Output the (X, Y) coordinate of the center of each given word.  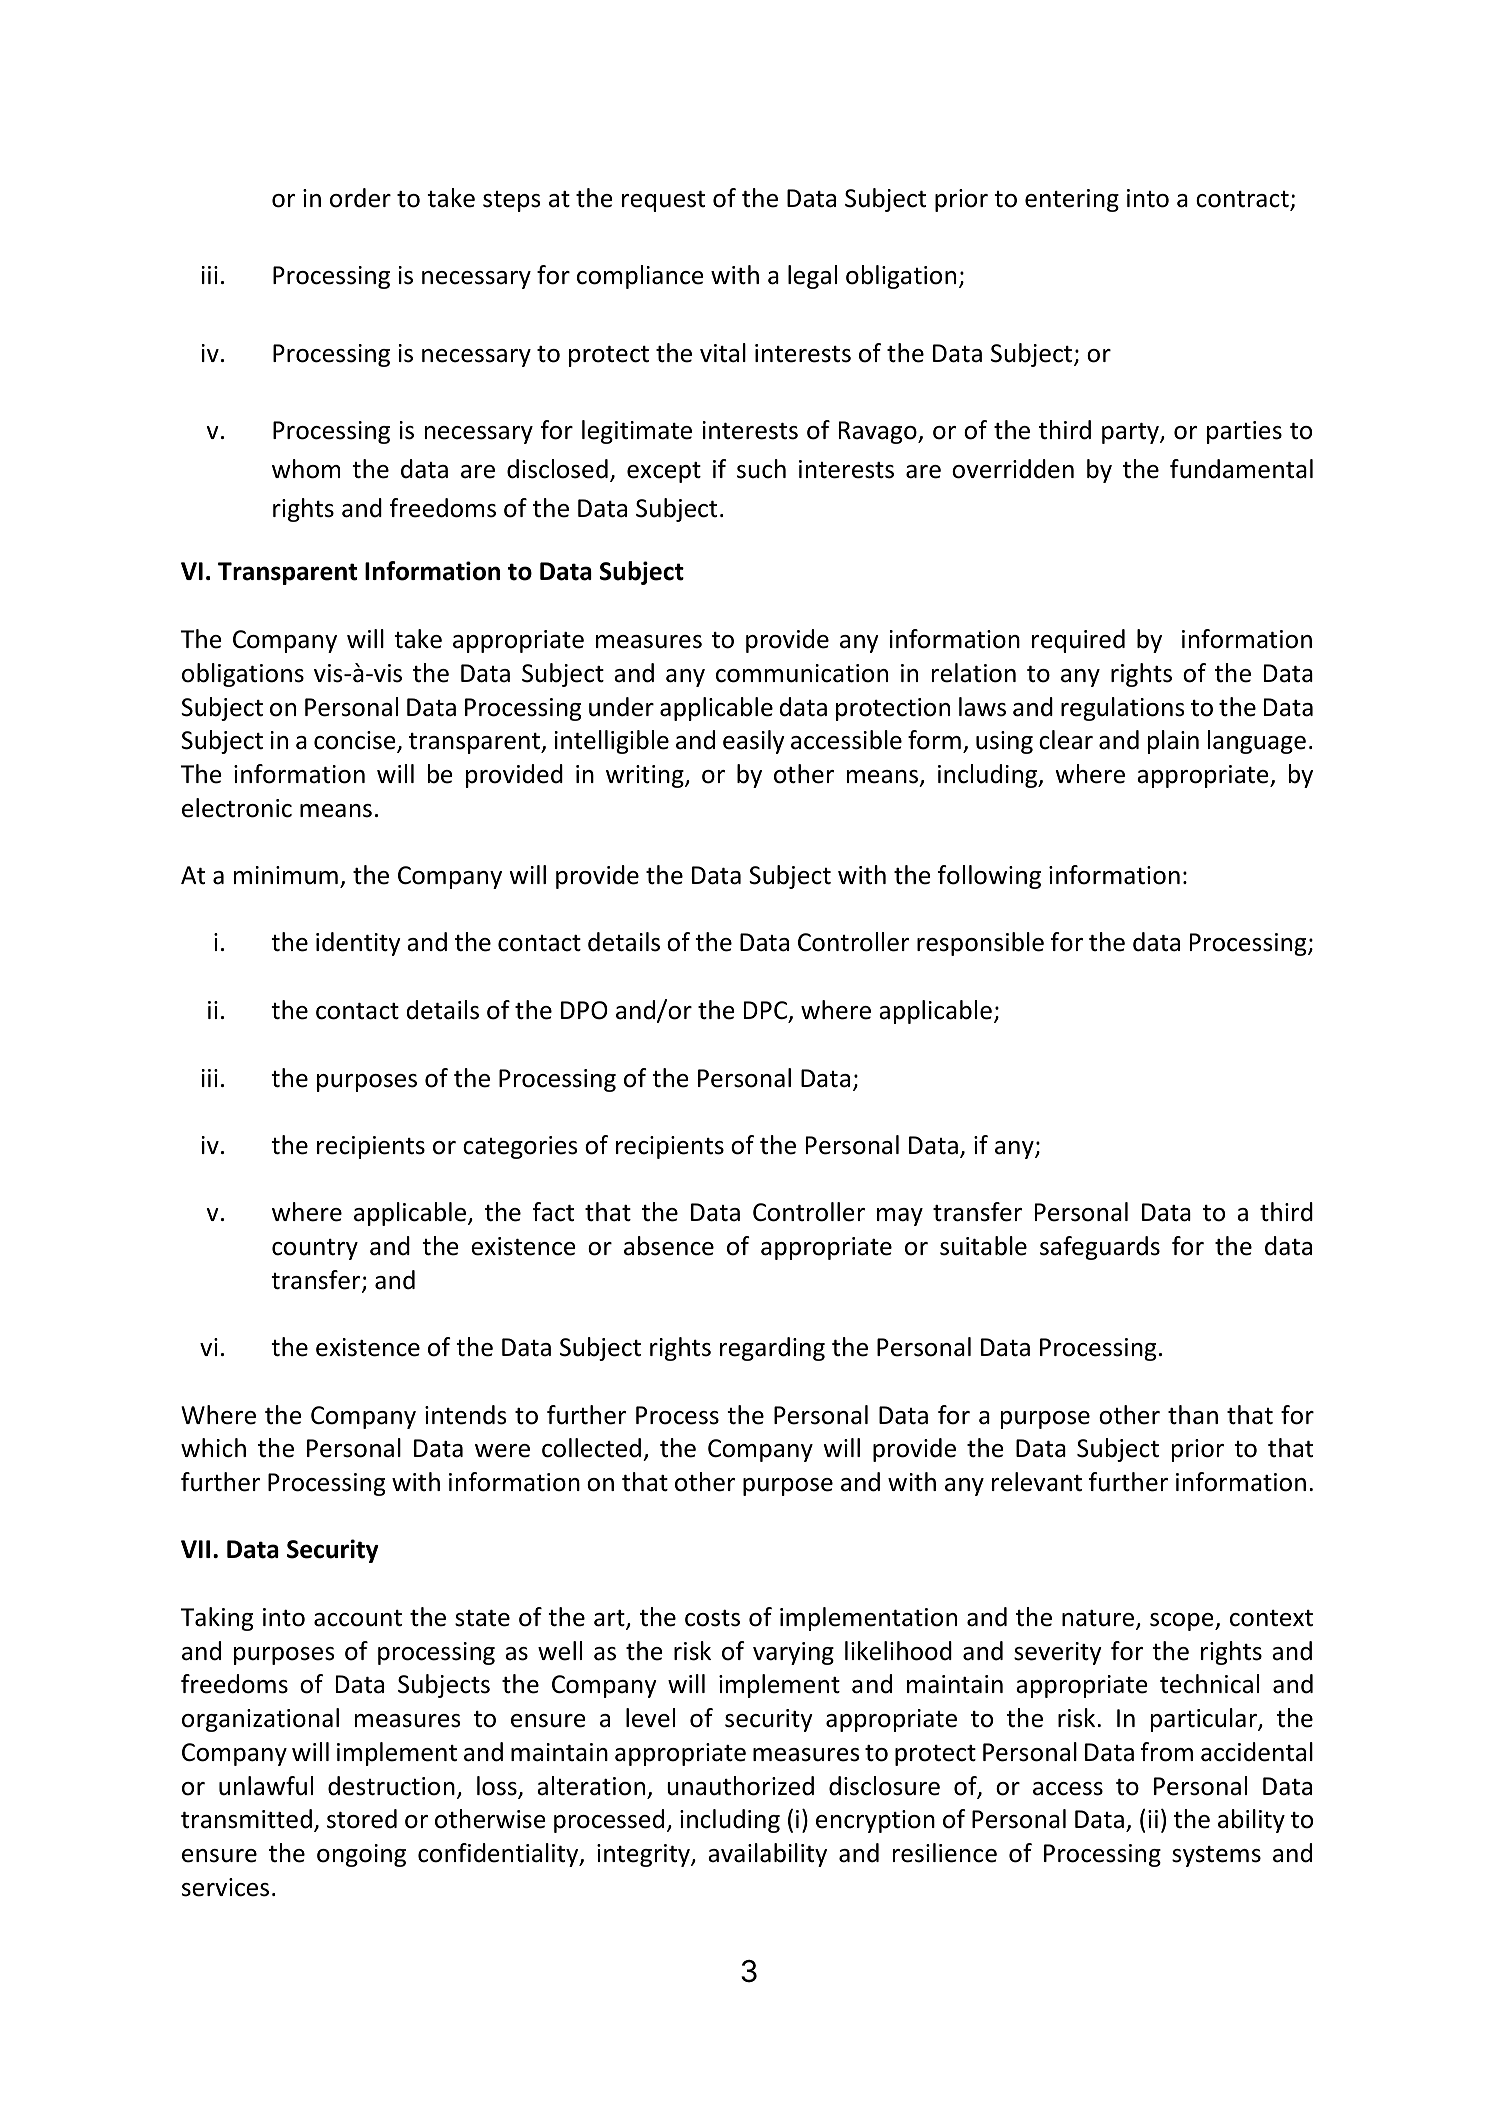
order (360, 198)
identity (358, 944)
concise (356, 741)
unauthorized (740, 1786)
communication (802, 673)
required (1078, 641)
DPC (767, 1011)
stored (362, 1819)
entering (1072, 200)
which (213, 1448)
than (1193, 1415)
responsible (980, 944)
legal (812, 277)
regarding (772, 1349)
